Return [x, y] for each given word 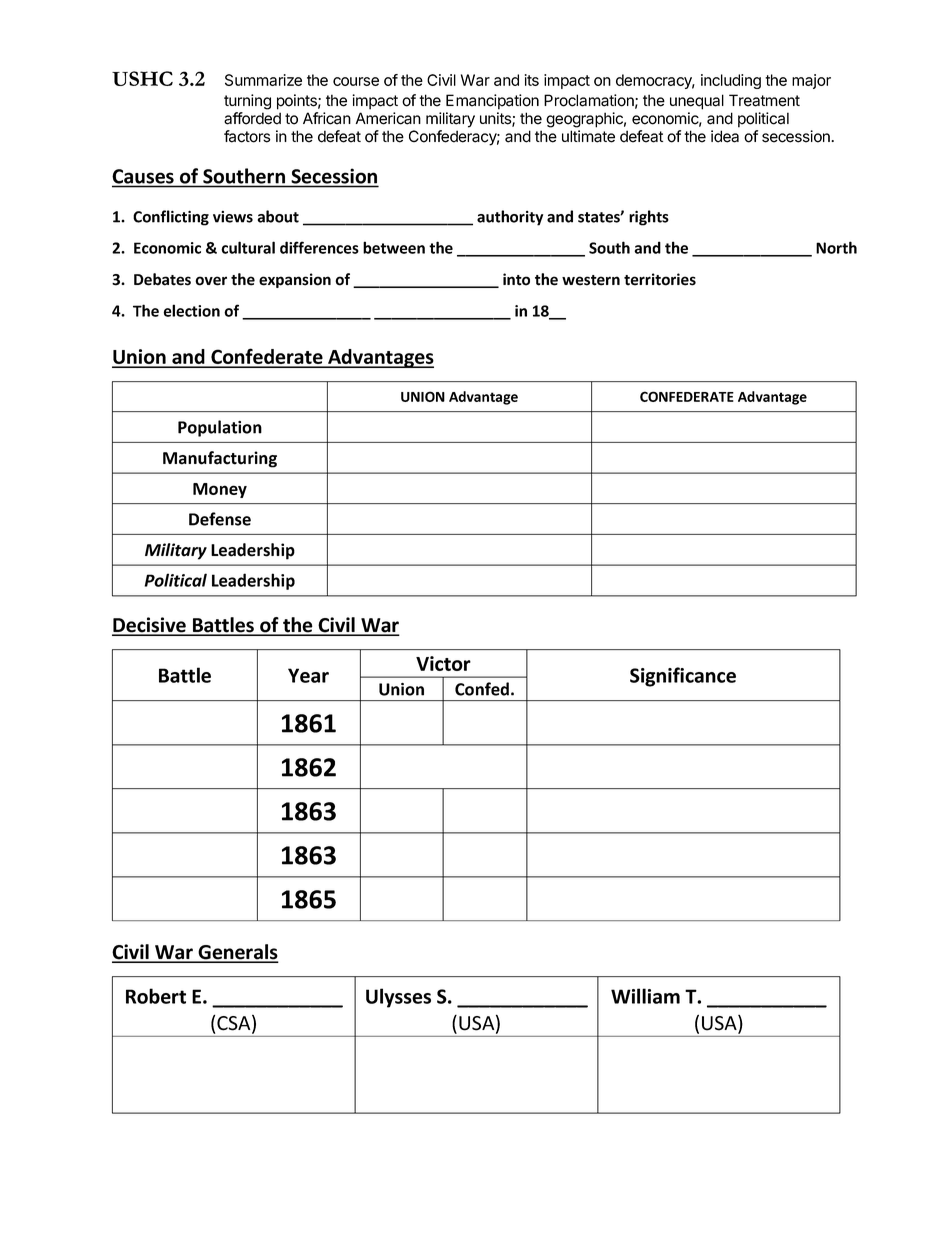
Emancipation [492, 102]
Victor [443, 663]
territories [660, 279]
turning [247, 102]
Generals [237, 953]
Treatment [764, 100]
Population [220, 428]
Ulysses [398, 998]
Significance [683, 677]
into [516, 279]
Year [308, 675]
